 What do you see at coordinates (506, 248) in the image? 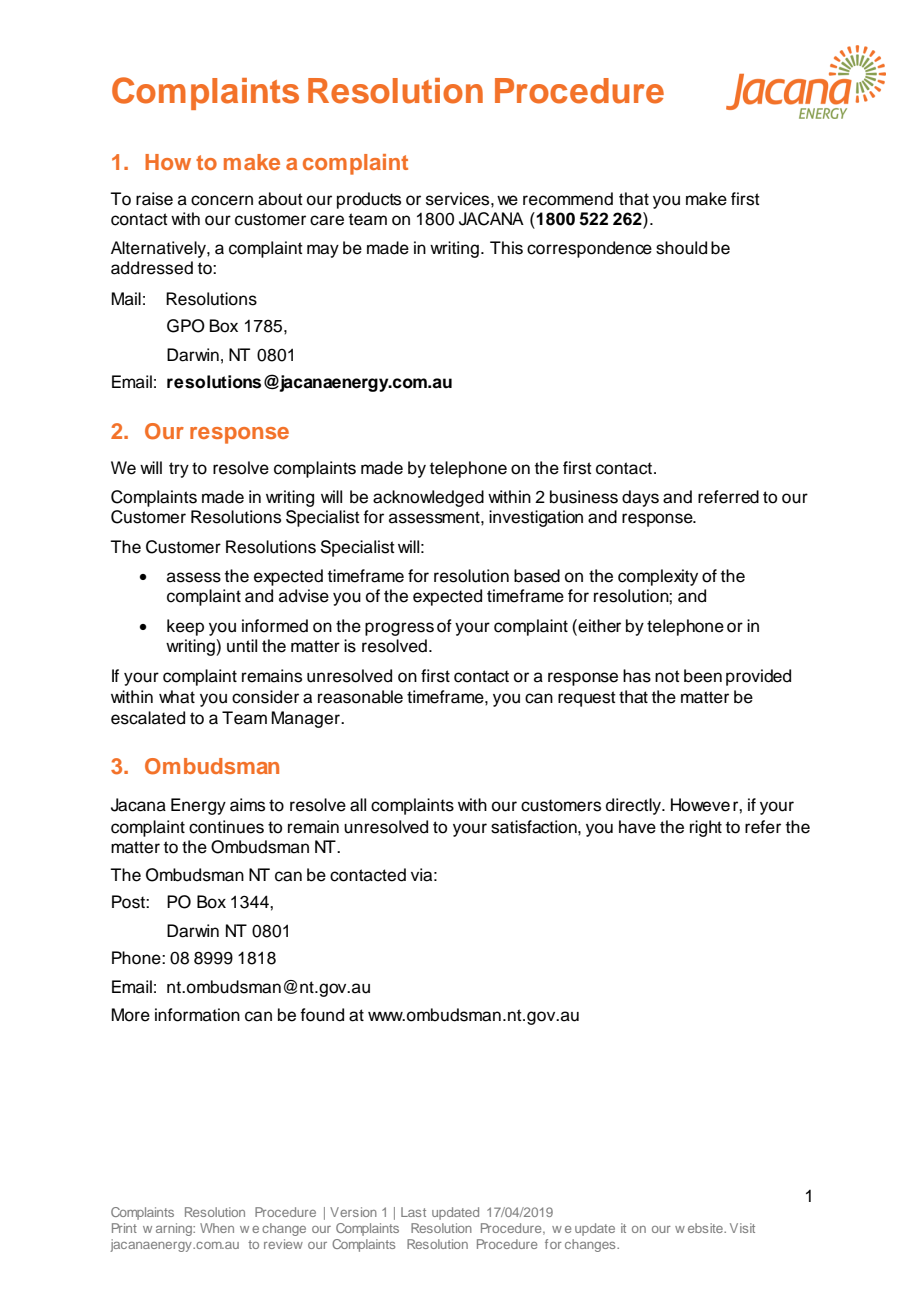
I see `This` at bounding box center [506, 248].
